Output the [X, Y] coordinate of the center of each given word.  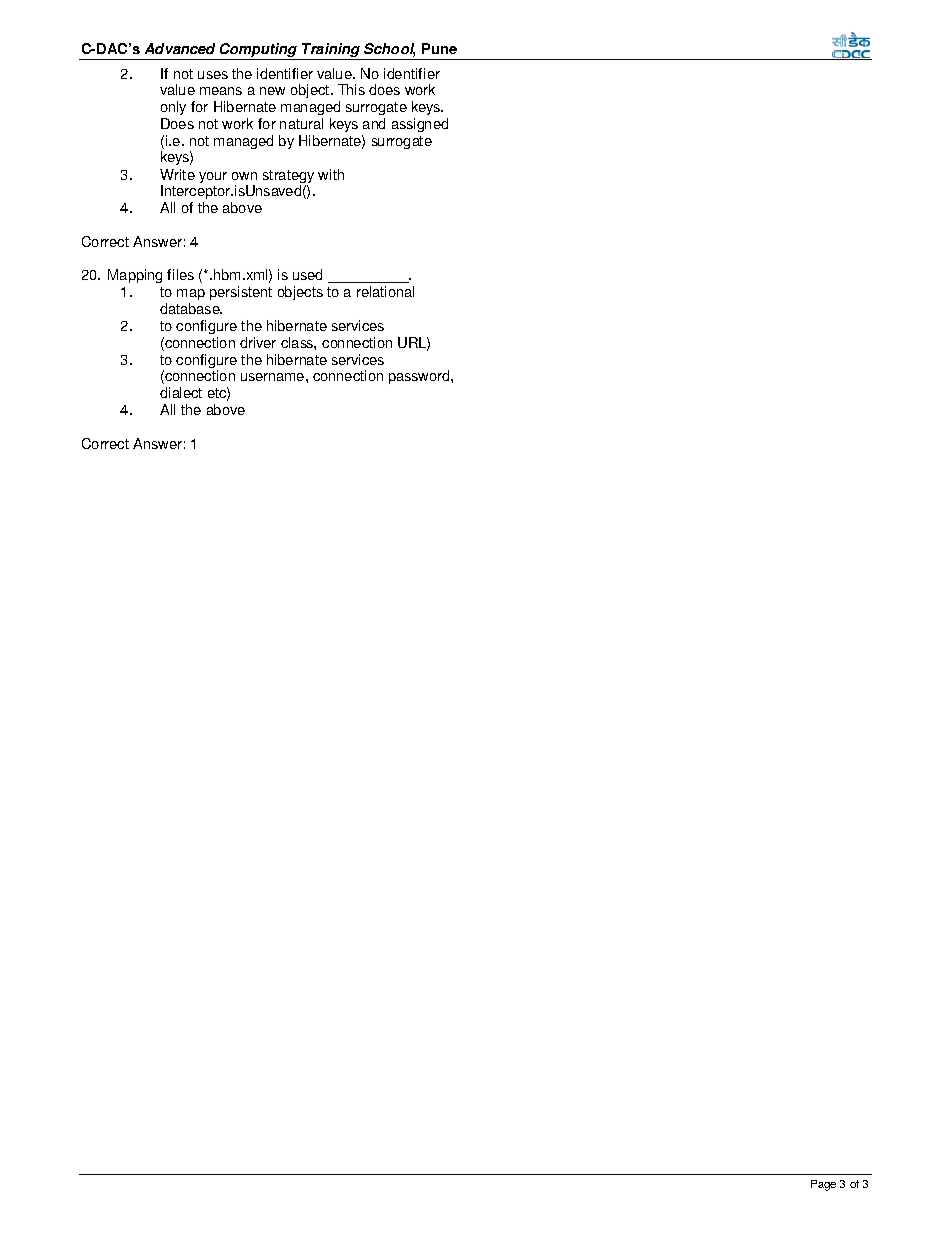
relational [385, 291]
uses [213, 75]
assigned [420, 125]
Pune [439, 48]
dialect [181, 392]
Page [823, 1185]
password [420, 377]
